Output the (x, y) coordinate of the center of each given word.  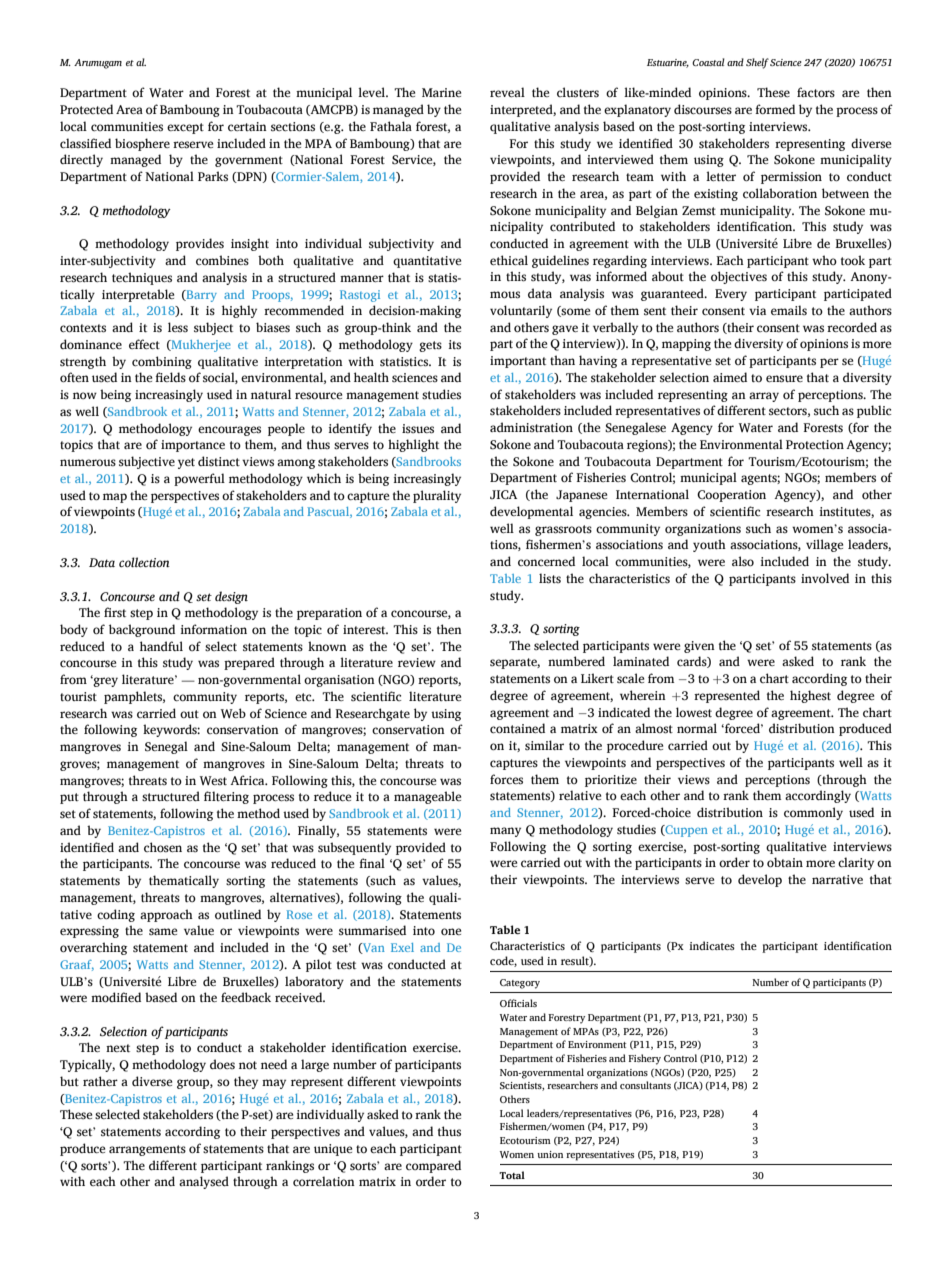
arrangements (147, 1150)
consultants (645, 1085)
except (185, 128)
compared (433, 1166)
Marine (441, 92)
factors (816, 92)
